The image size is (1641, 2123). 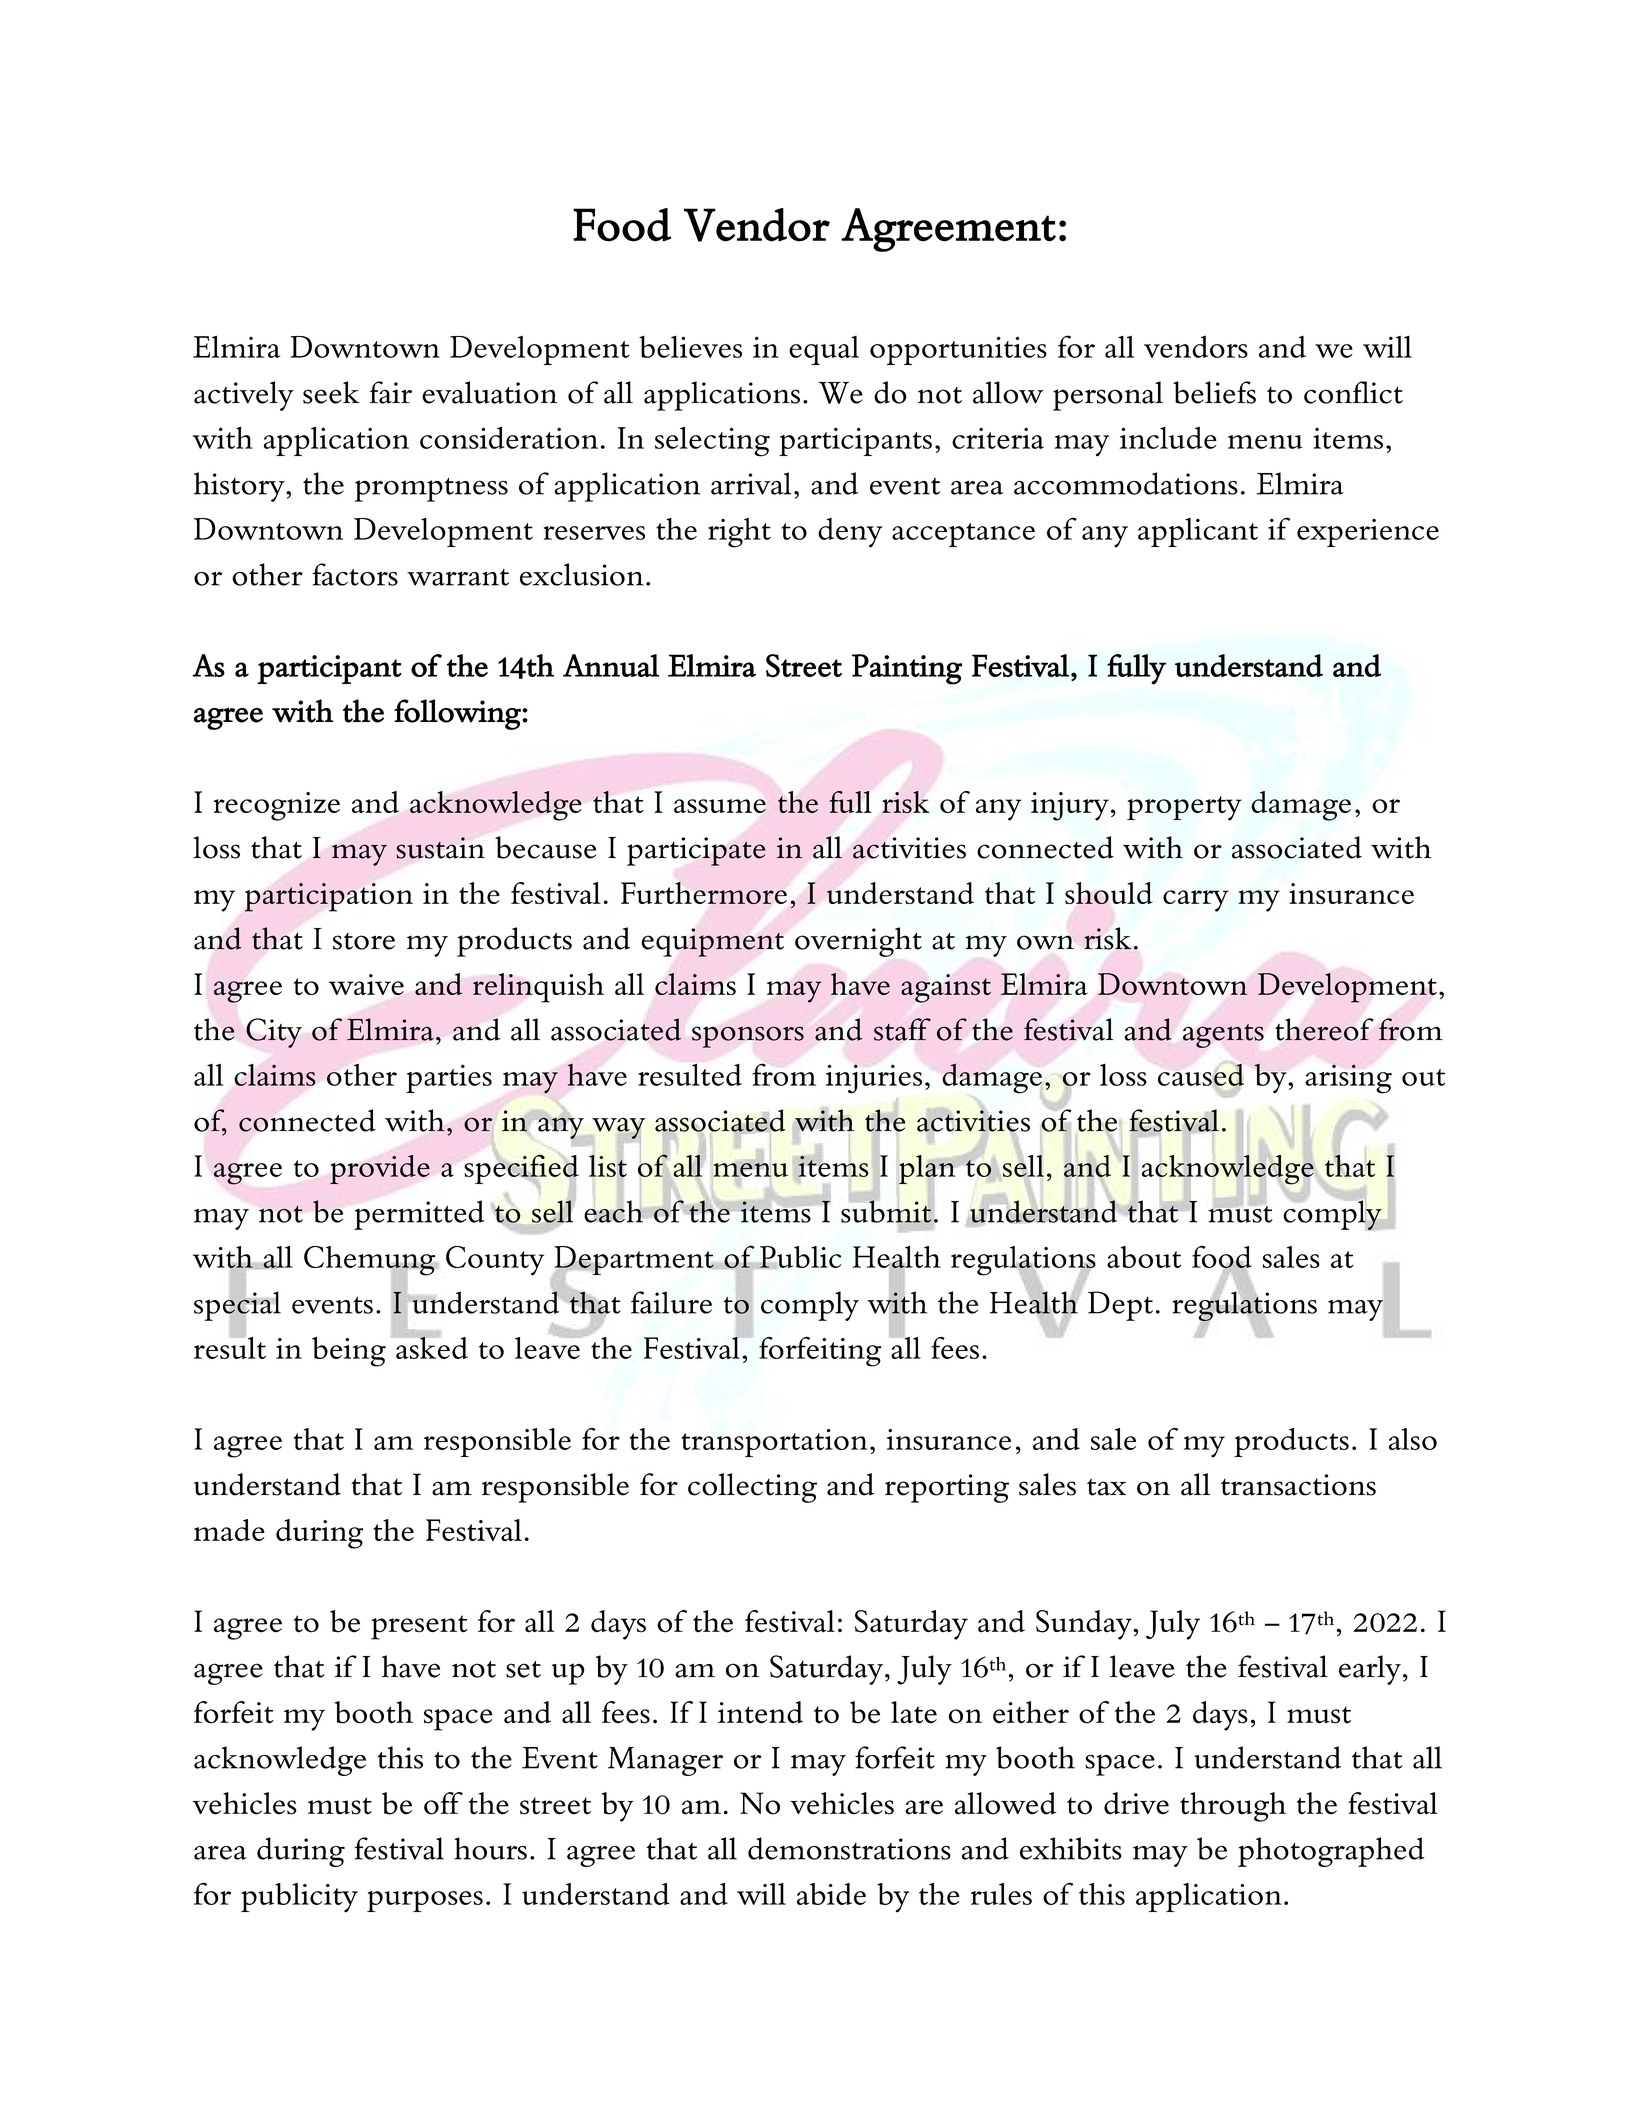 What do you see at coordinates (1201, 1075) in the page?
I see `caused` at bounding box center [1201, 1075].
